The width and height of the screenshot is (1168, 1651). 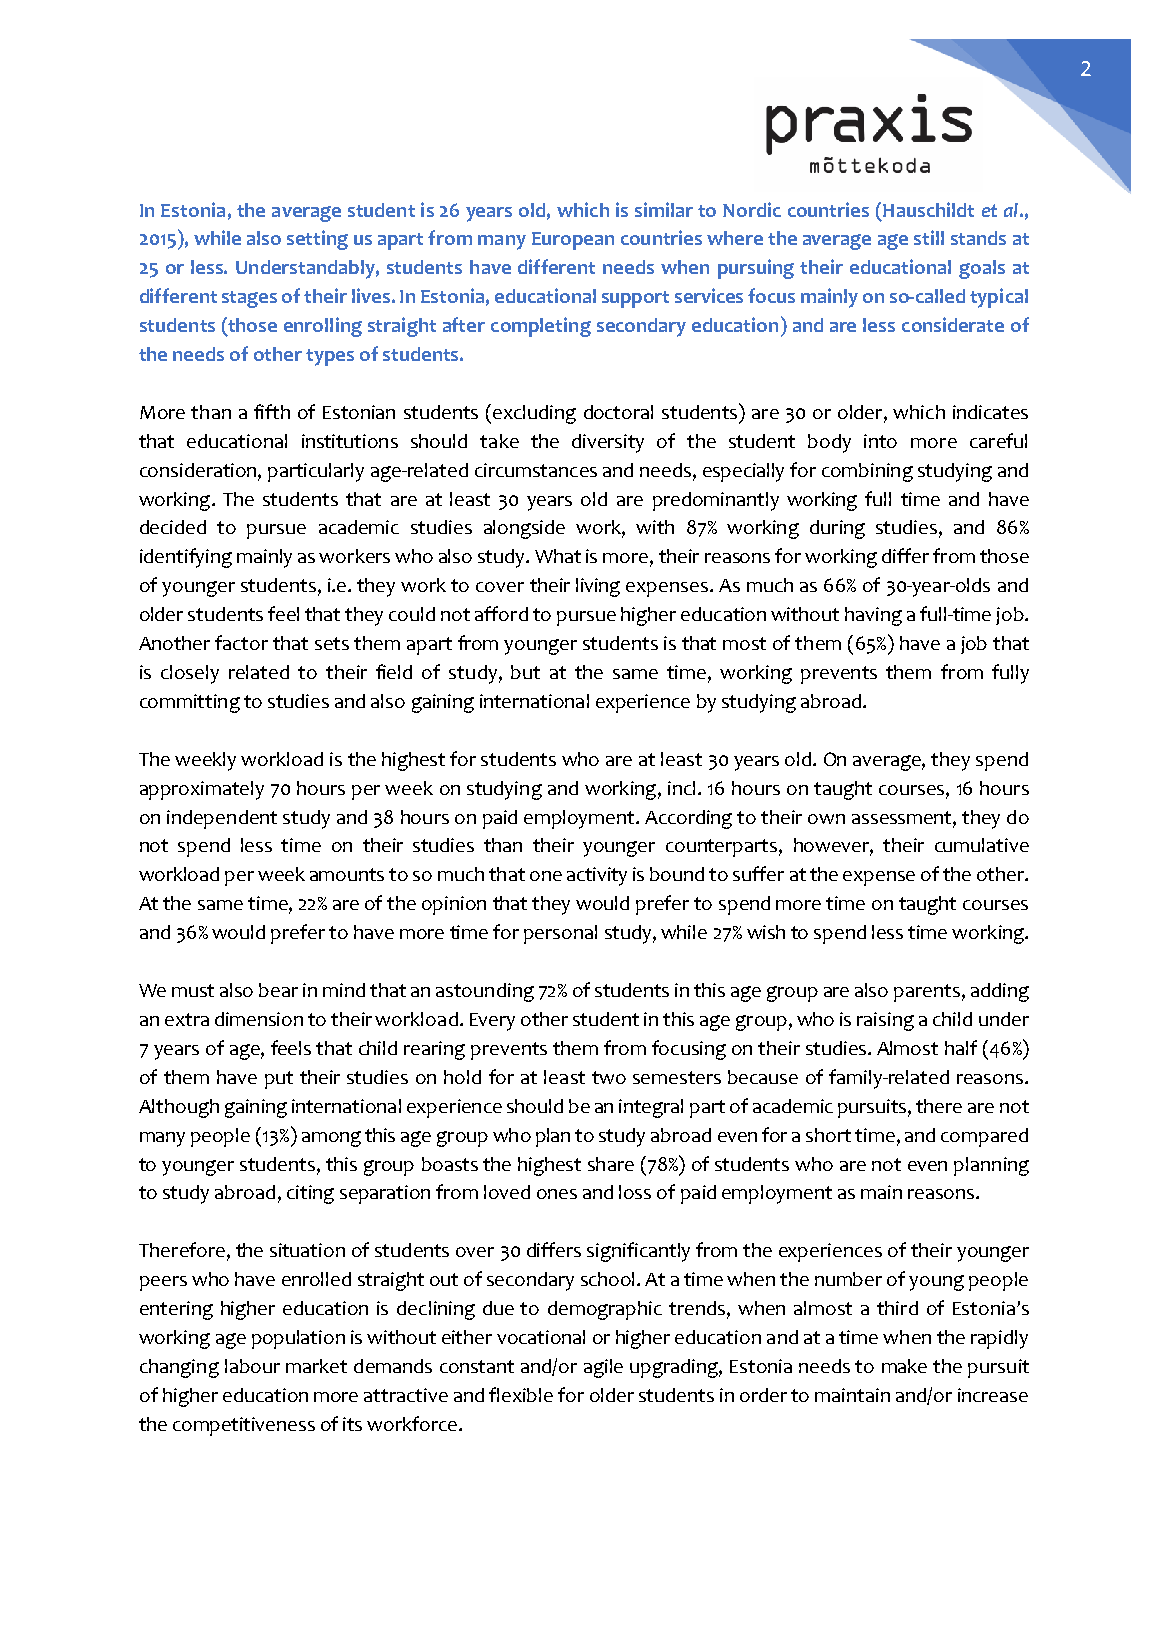 I want to click on European, so click(x=573, y=241).
